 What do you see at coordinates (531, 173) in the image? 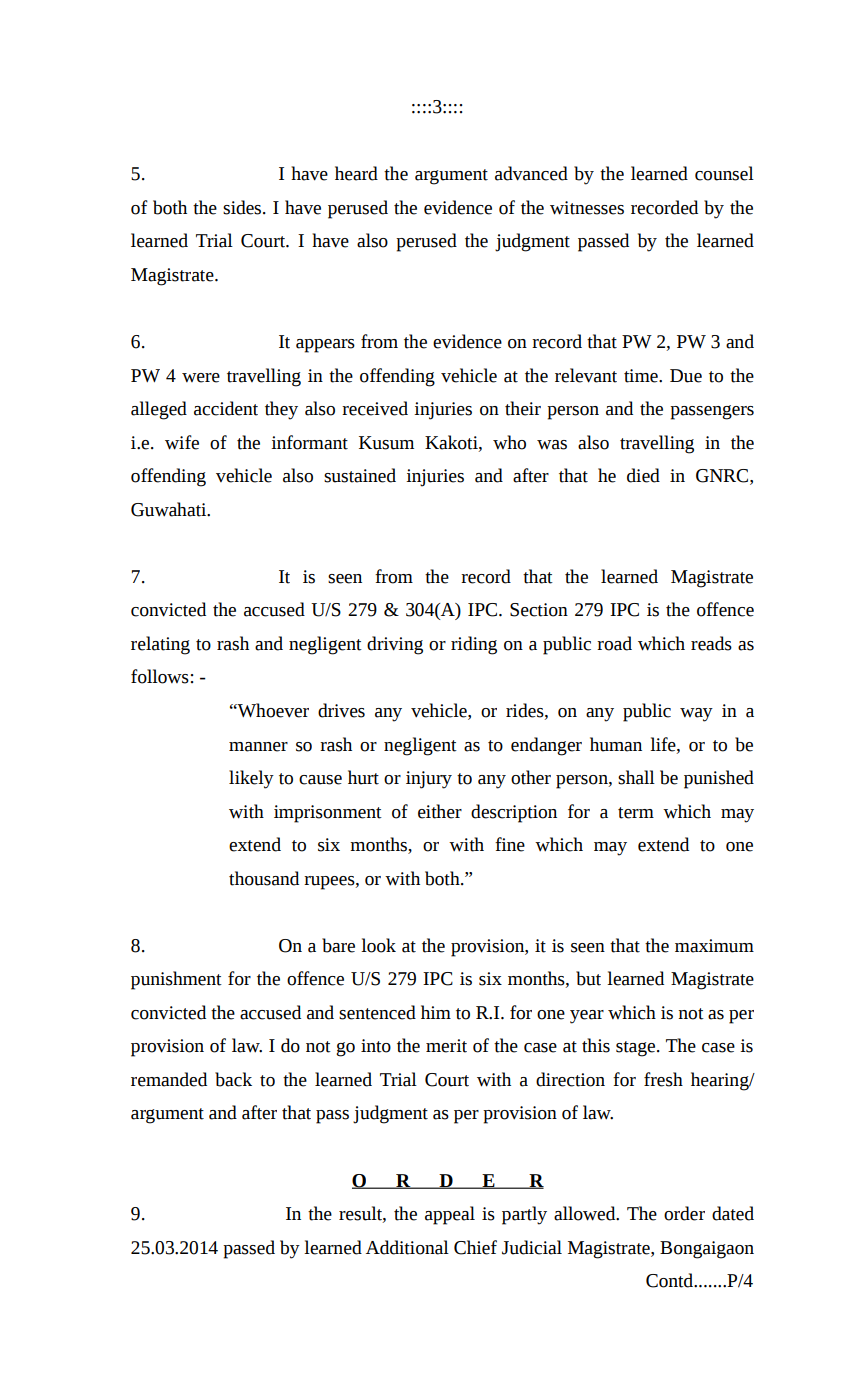
I see `advanced` at bounding box center [531, 173].
